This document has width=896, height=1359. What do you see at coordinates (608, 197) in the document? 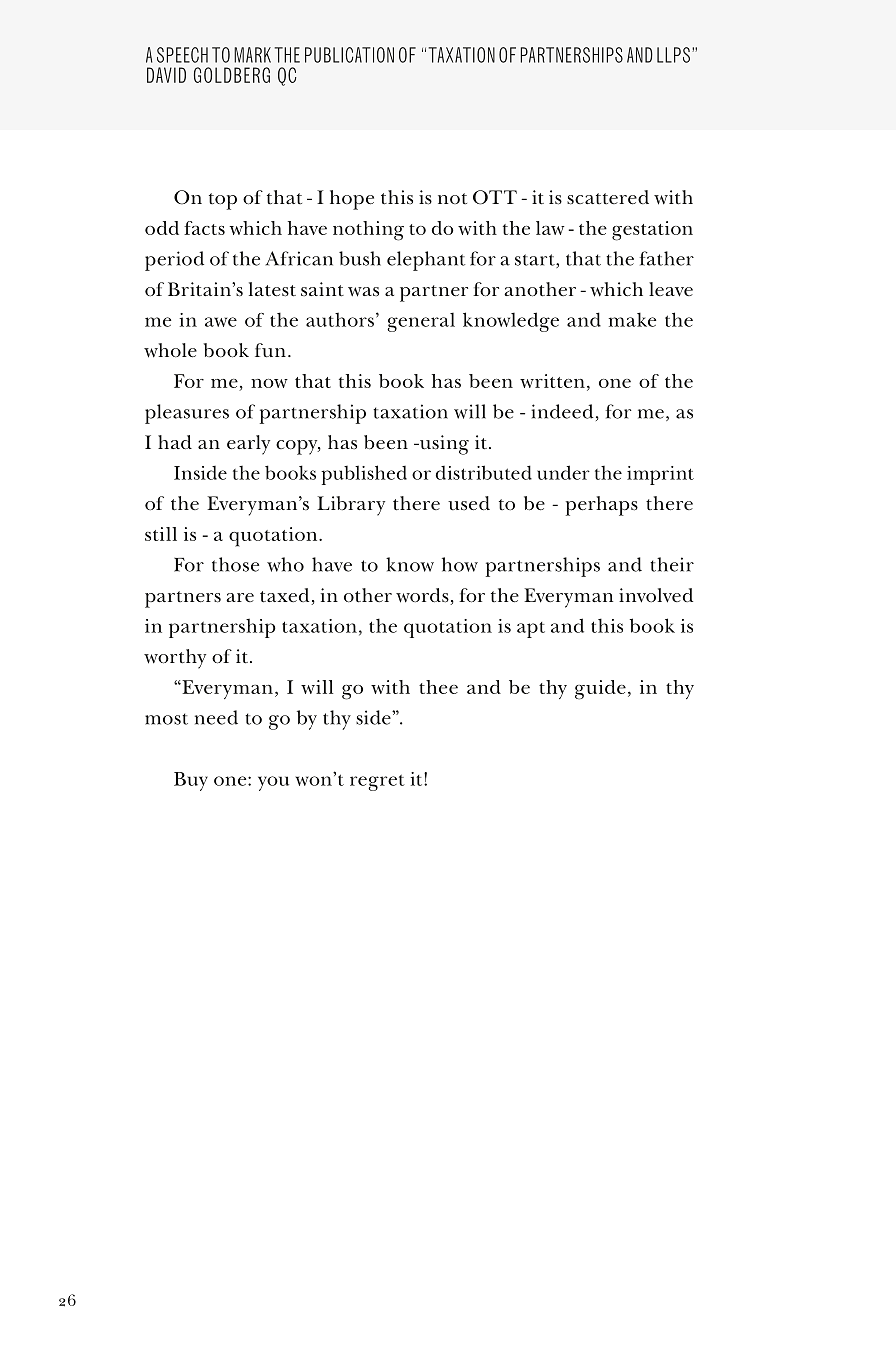
I see `scattered` at bounding box center [608, 197].
